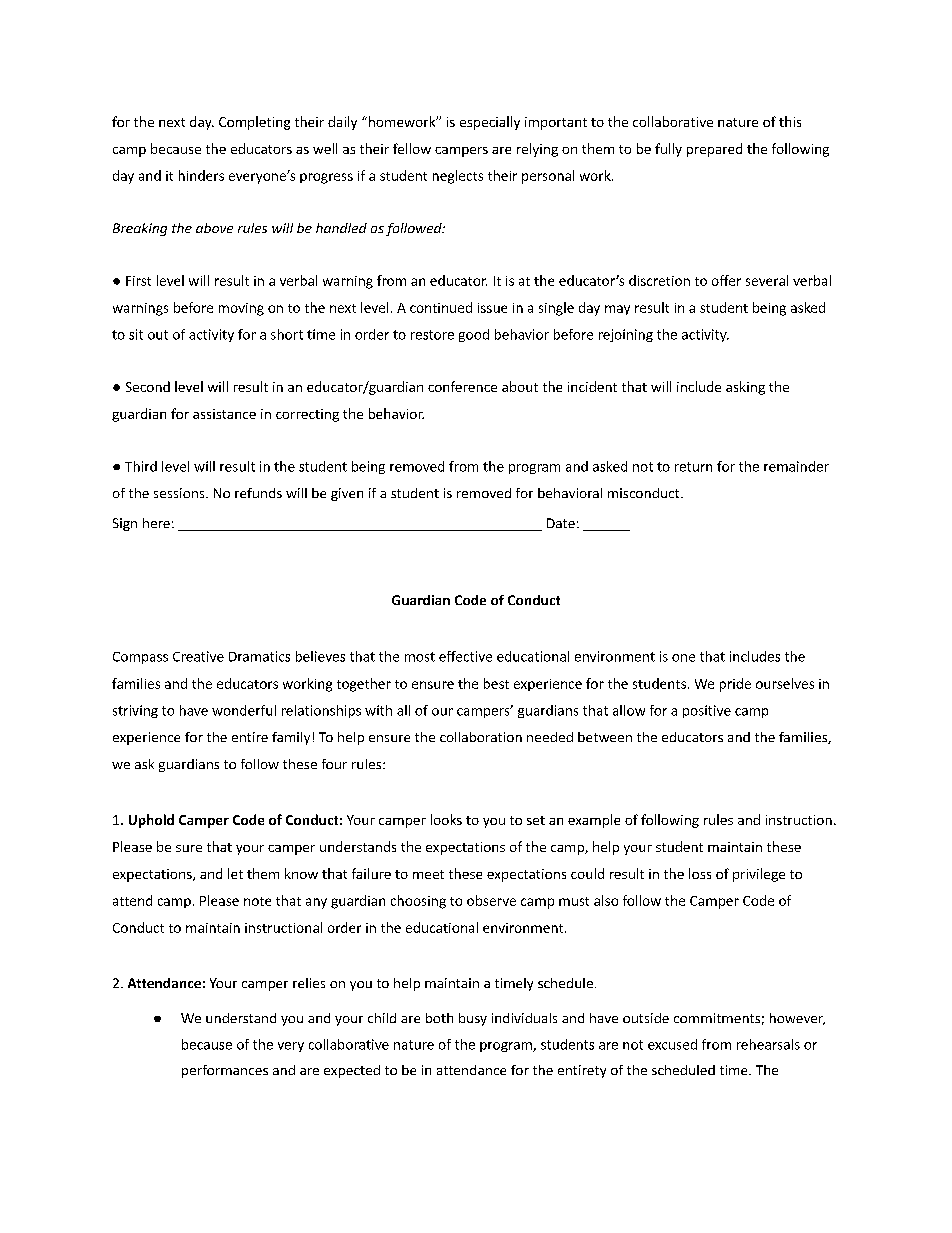 Image resolution: width=952 pixels, height=1233 pixels. What do you see at coordinates (198, 656) in the screenshot?
I see `Creative` at bounding box center [198, 656].
